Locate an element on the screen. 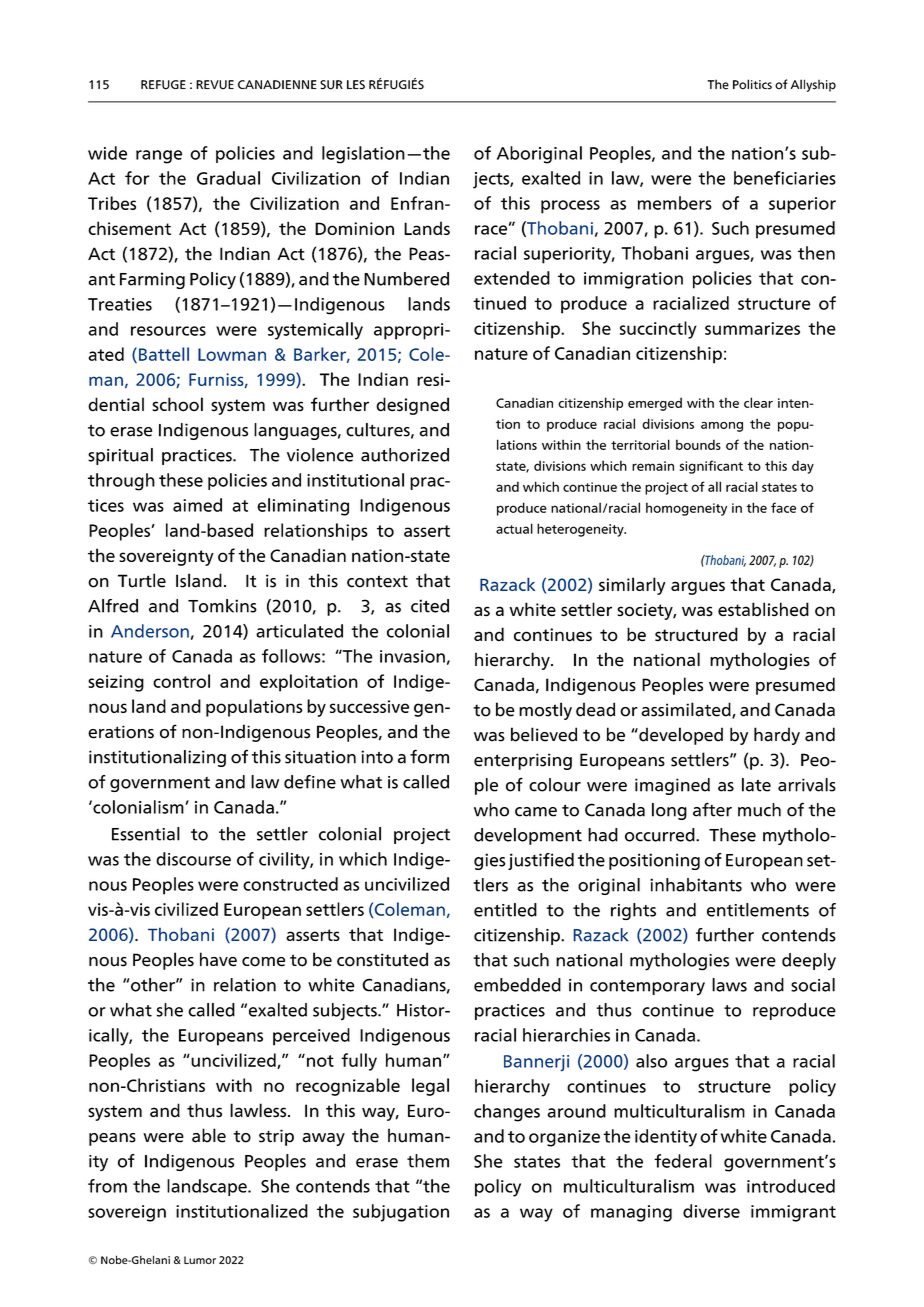  from is located at coordinates (107, 1186).
